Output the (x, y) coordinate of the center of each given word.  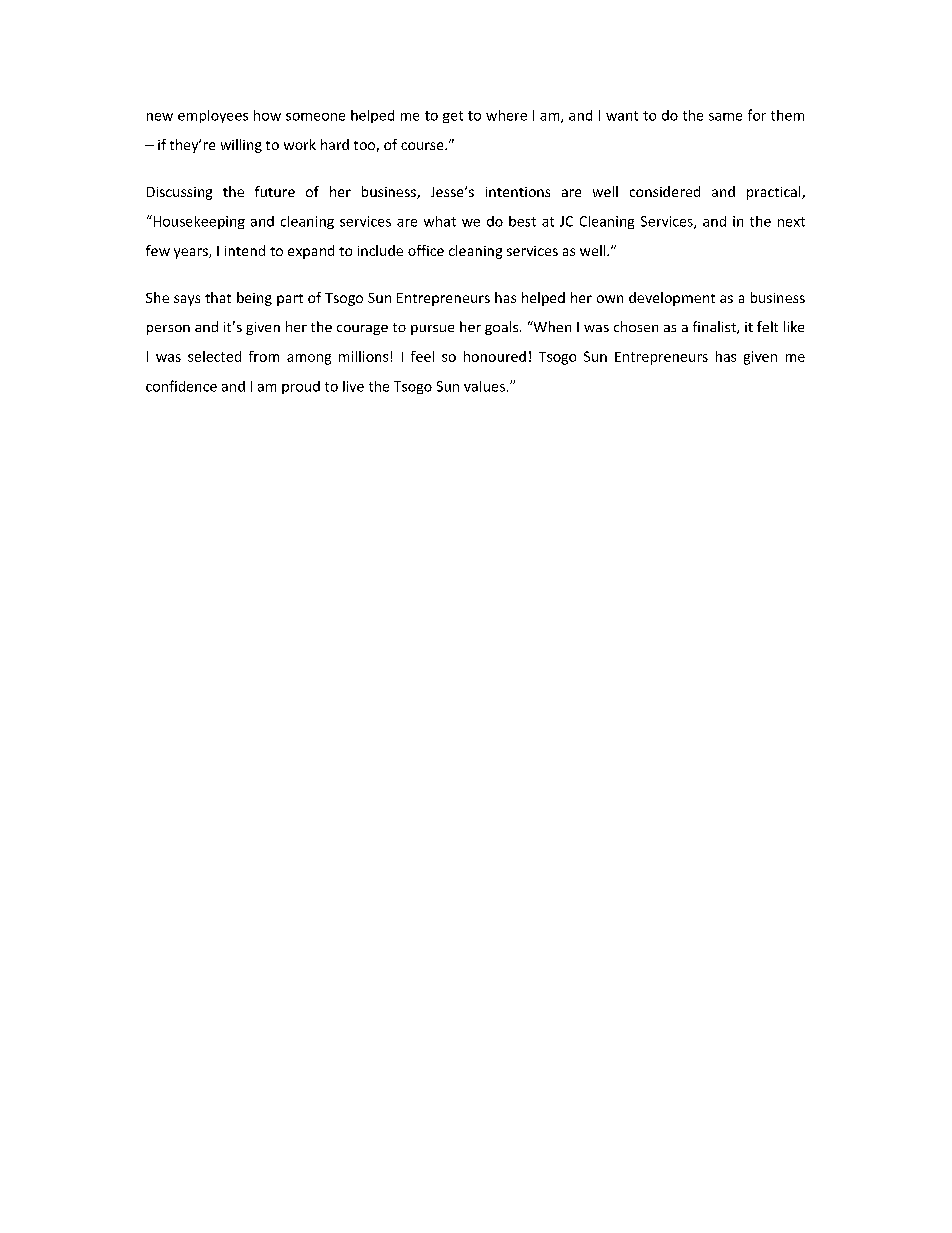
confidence (181, 386)
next (791, 222)
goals (503, 328)
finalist (715, 327)
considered (665, 191)
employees (213, 116)
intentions (518, 192)
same (725, 117)
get (453, 117)
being (254, 299)
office (426, 250)
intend (245, 250)
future (275, 191)
